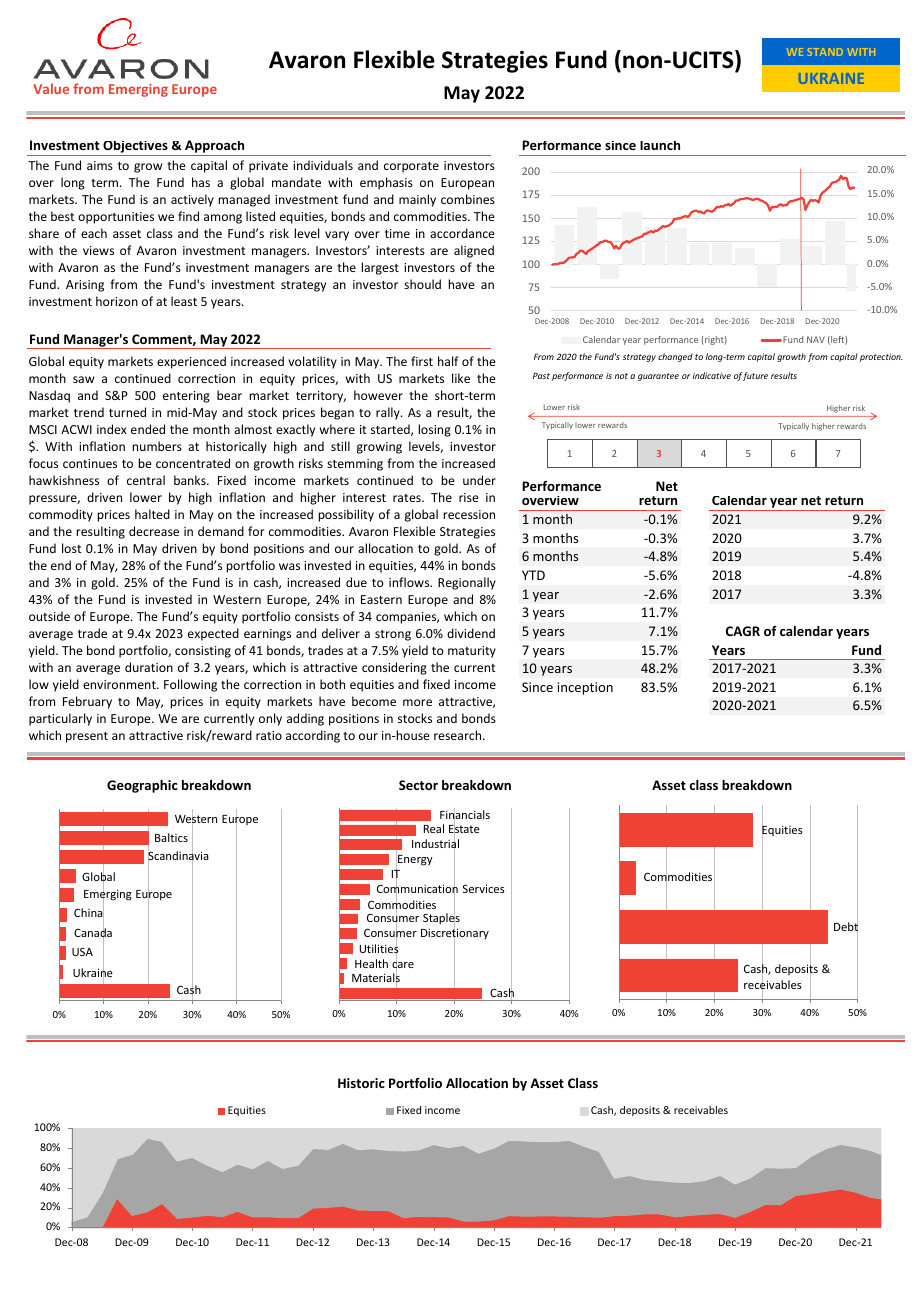  Describe the element at coordinates (152, 514) in the screenshot. I see `halted` at that location.
